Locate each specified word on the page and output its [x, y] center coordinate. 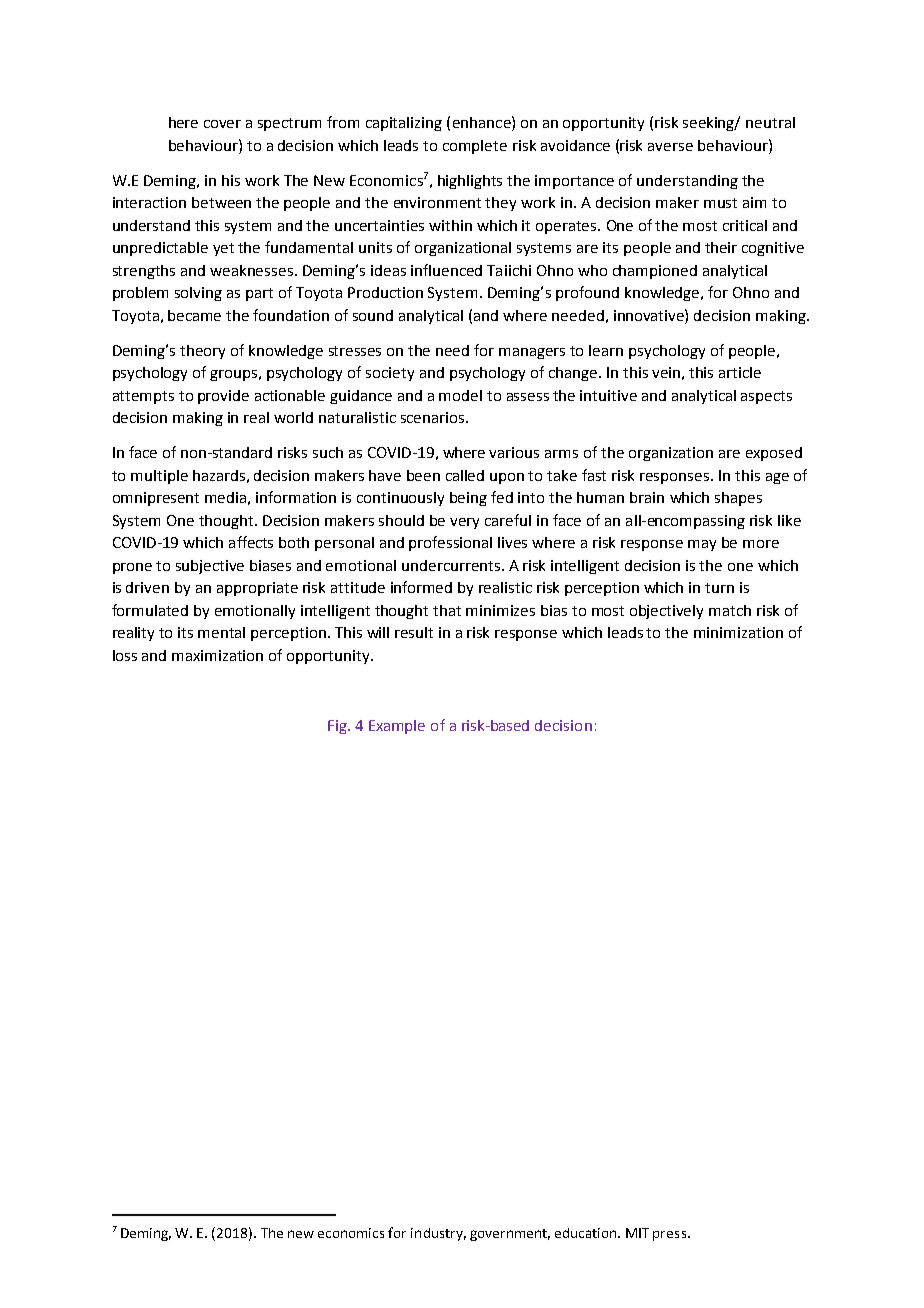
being [468, 499]
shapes [738, 499]
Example [397, 727]
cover [222, 124]
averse [670, 147]
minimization [738, 632]
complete [475, 147]
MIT [637, 1233]
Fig [338, 727]
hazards [219, 475]
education [587, 1233]
